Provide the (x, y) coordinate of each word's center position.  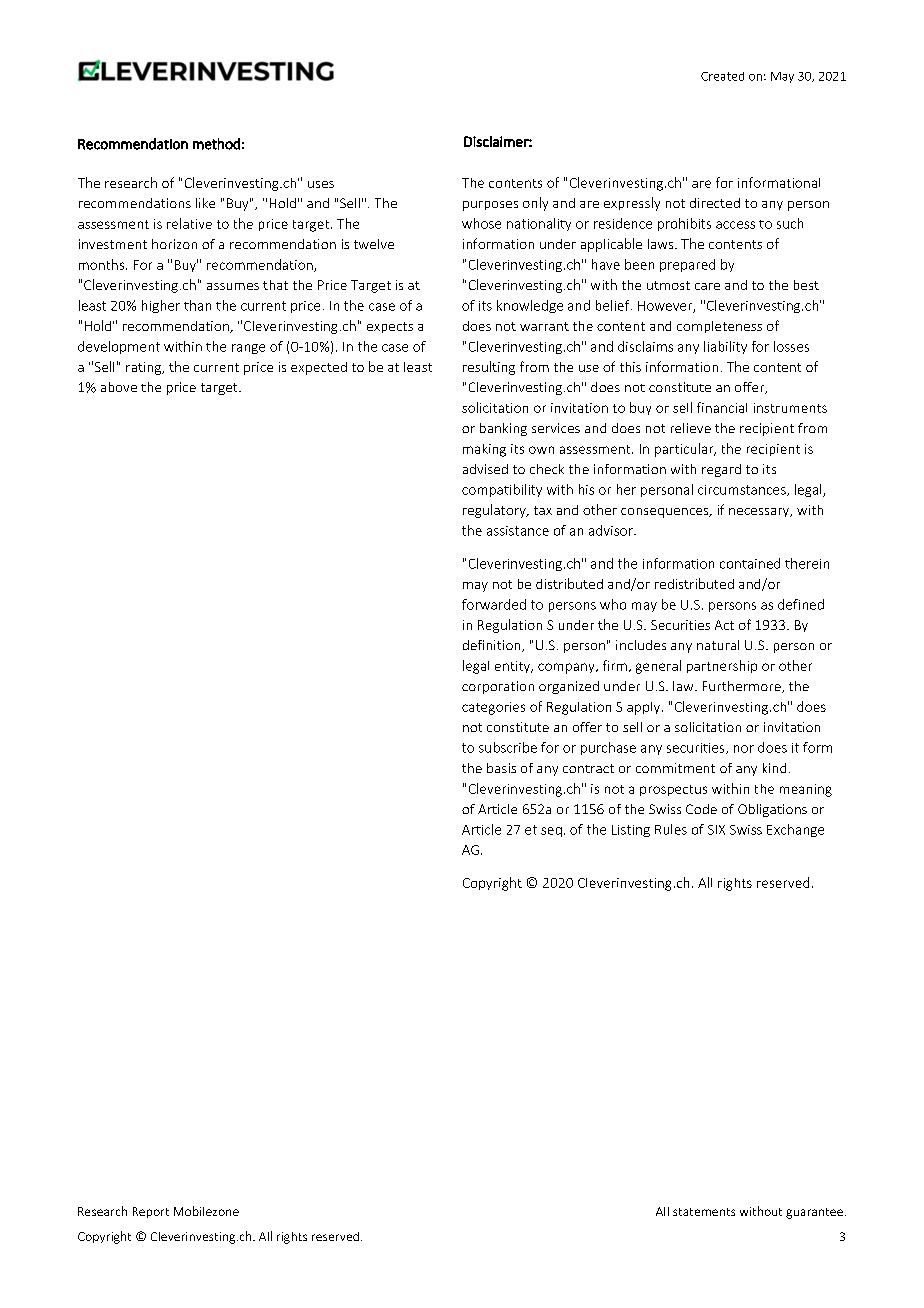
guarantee (814, 1213)
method (216, 144)
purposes (490, 206)
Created (722, 76)
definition (493, 646)
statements (704, 1212)
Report (151, 1212)
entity (514, 667)
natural (718, 645)
